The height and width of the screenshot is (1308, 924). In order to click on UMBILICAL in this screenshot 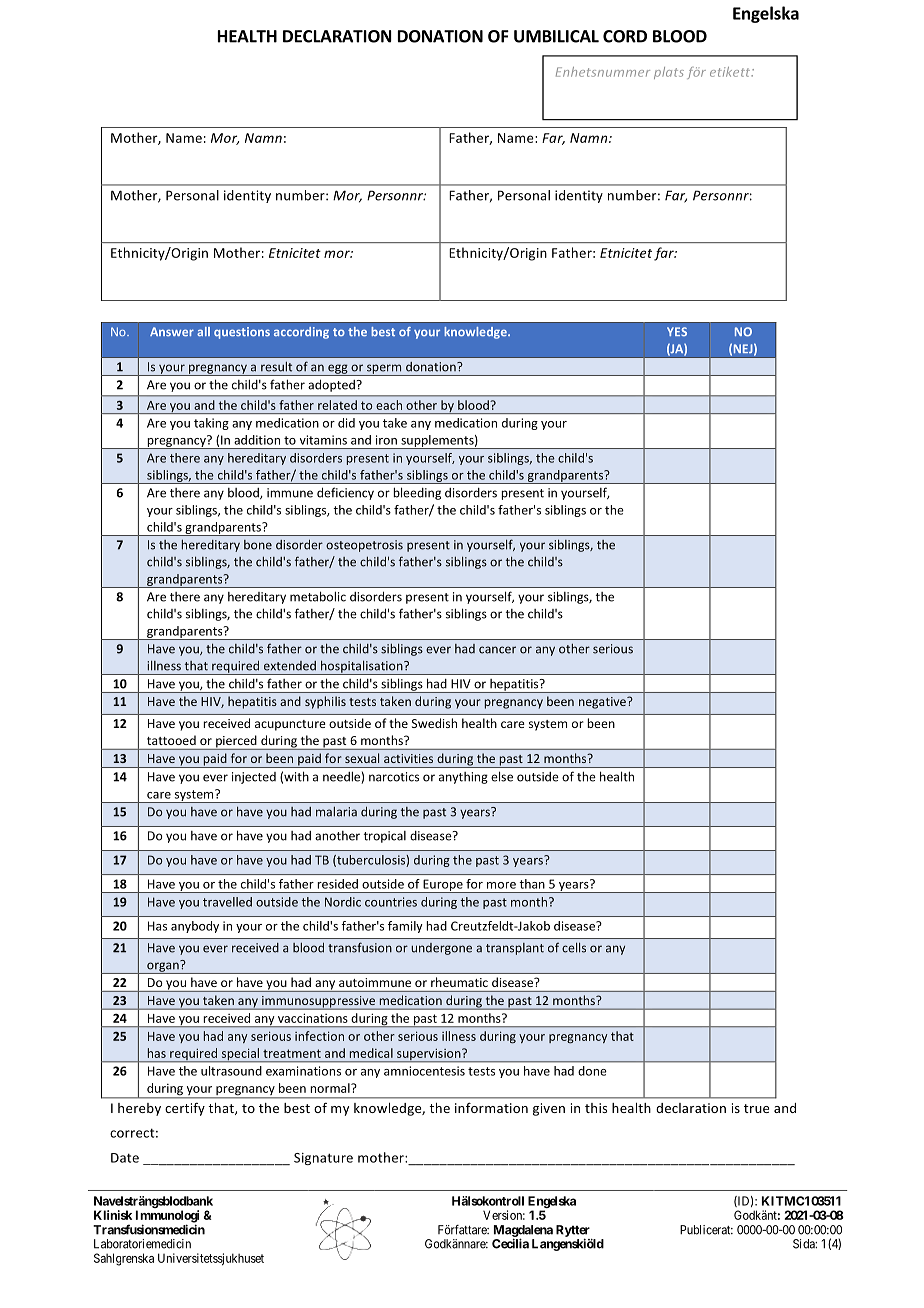, I will do `click(556, 36)`.
